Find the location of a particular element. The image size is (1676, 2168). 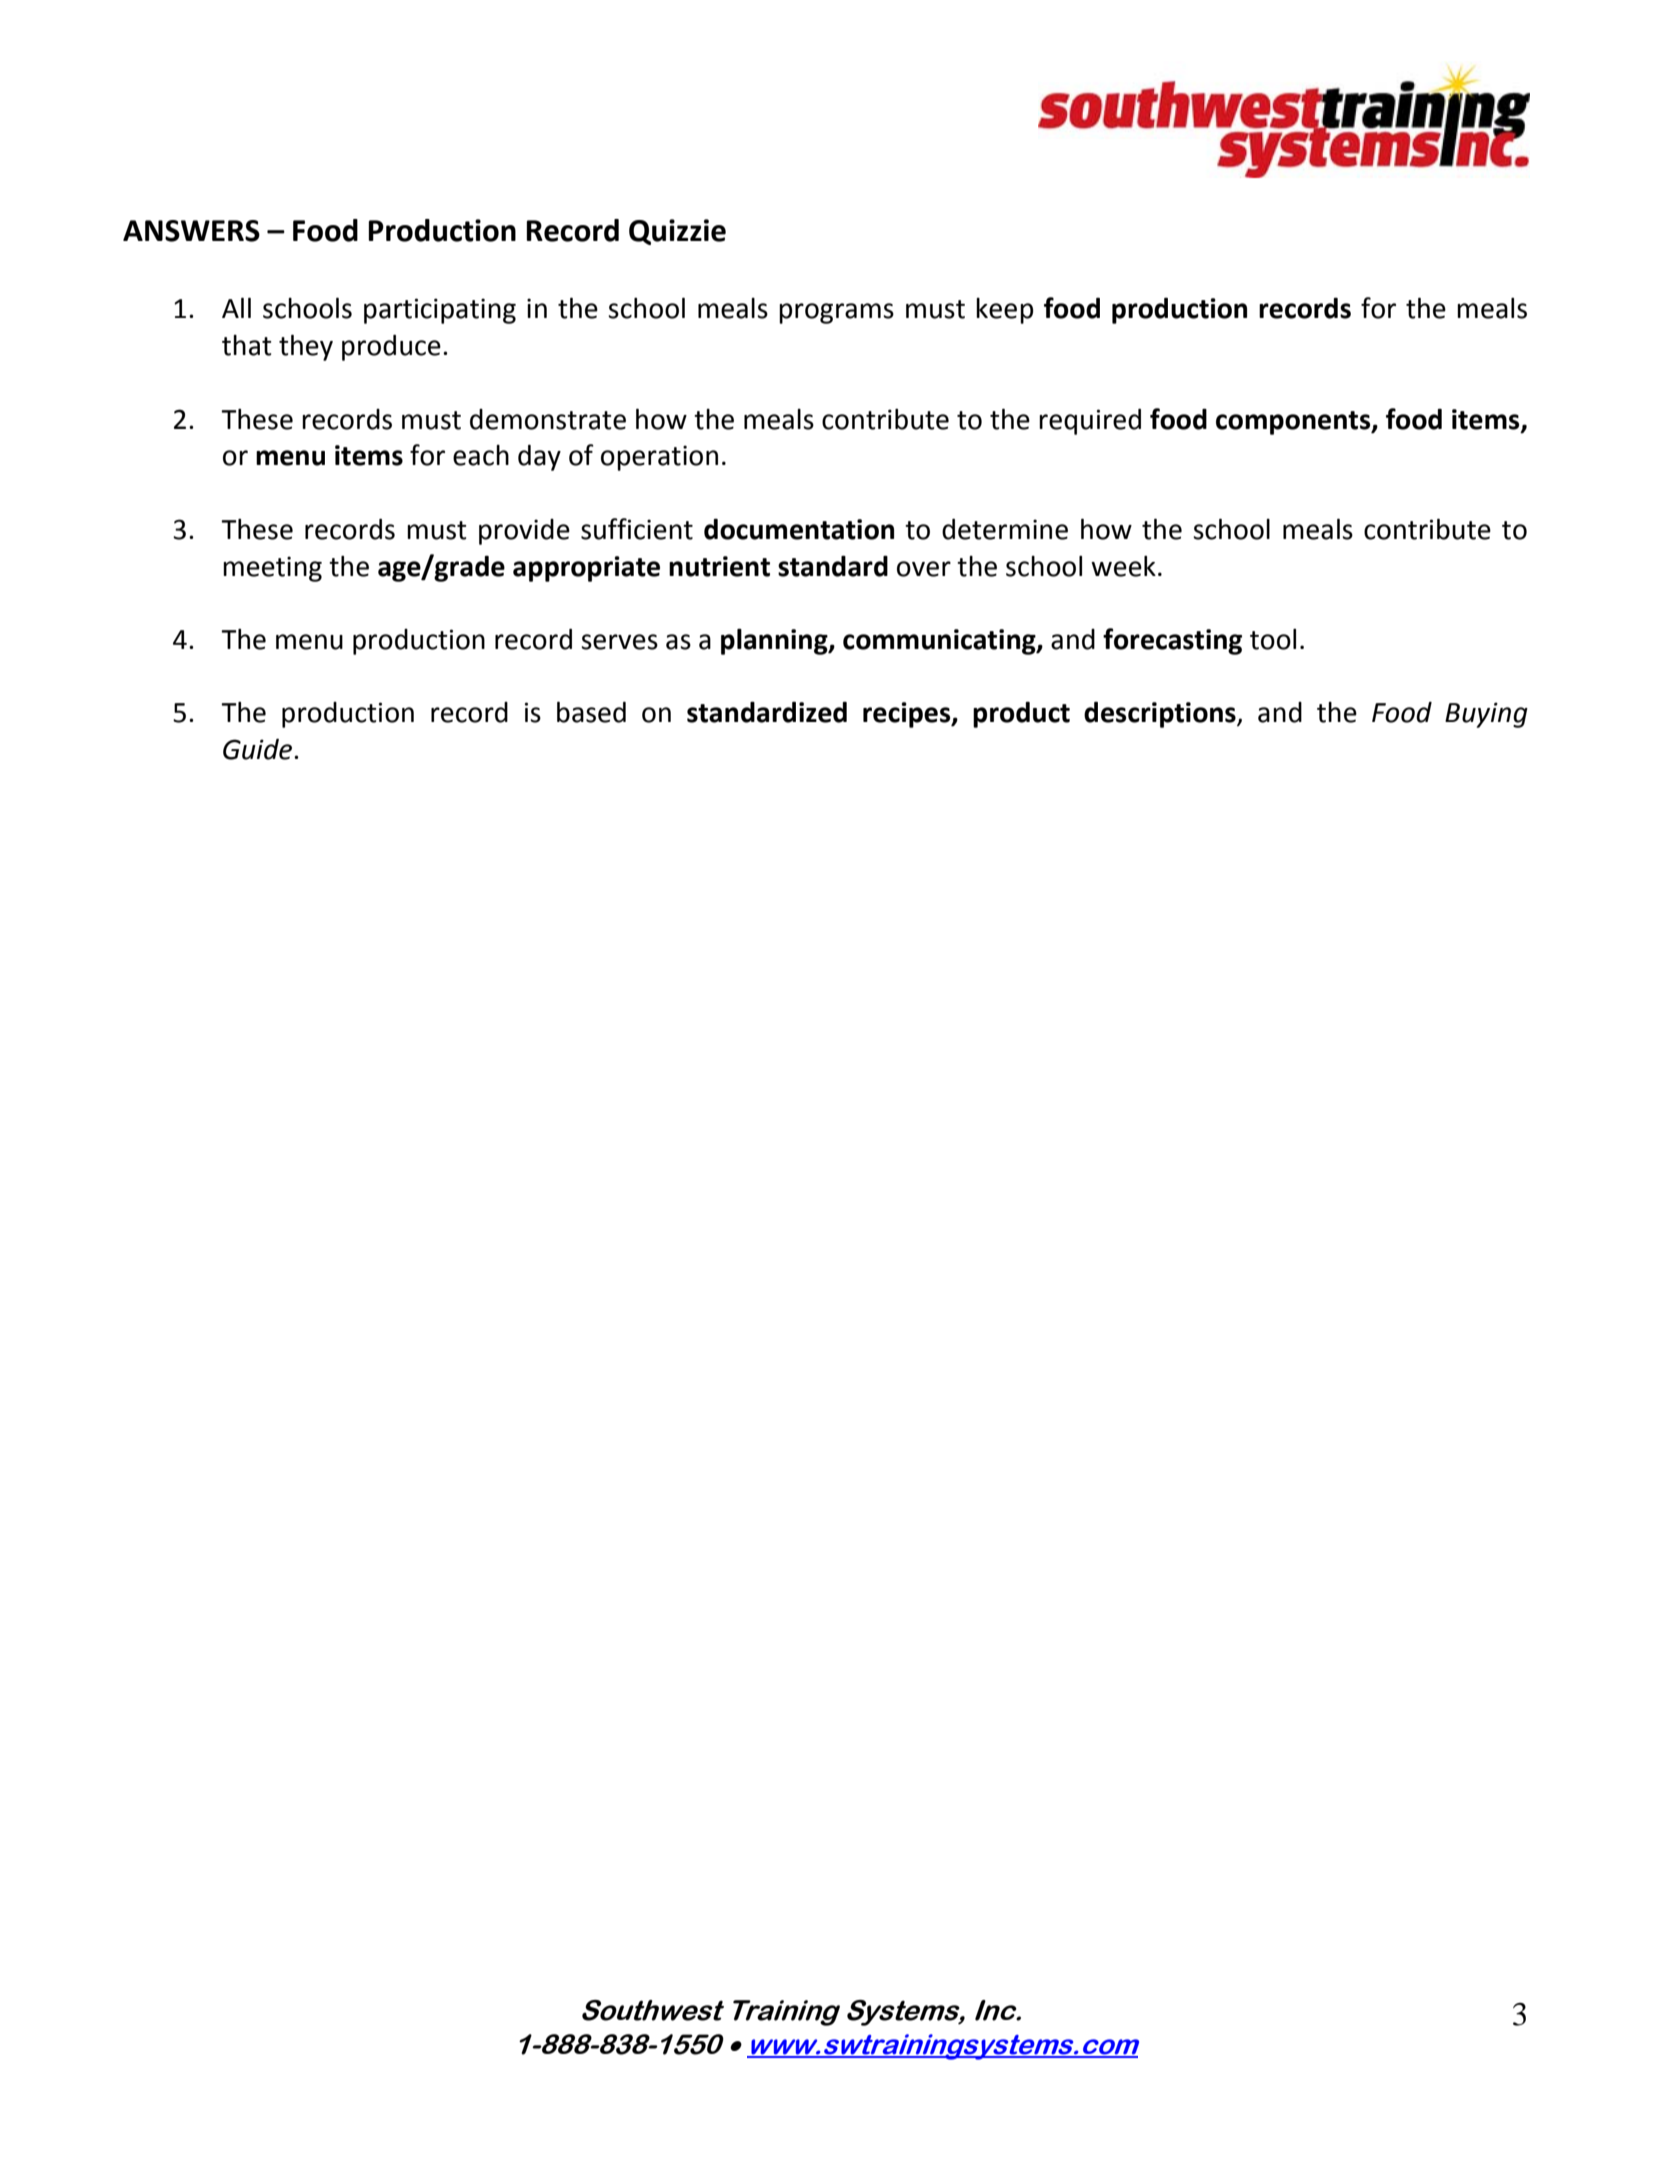

meeting is located at coordinates (272, 569).
